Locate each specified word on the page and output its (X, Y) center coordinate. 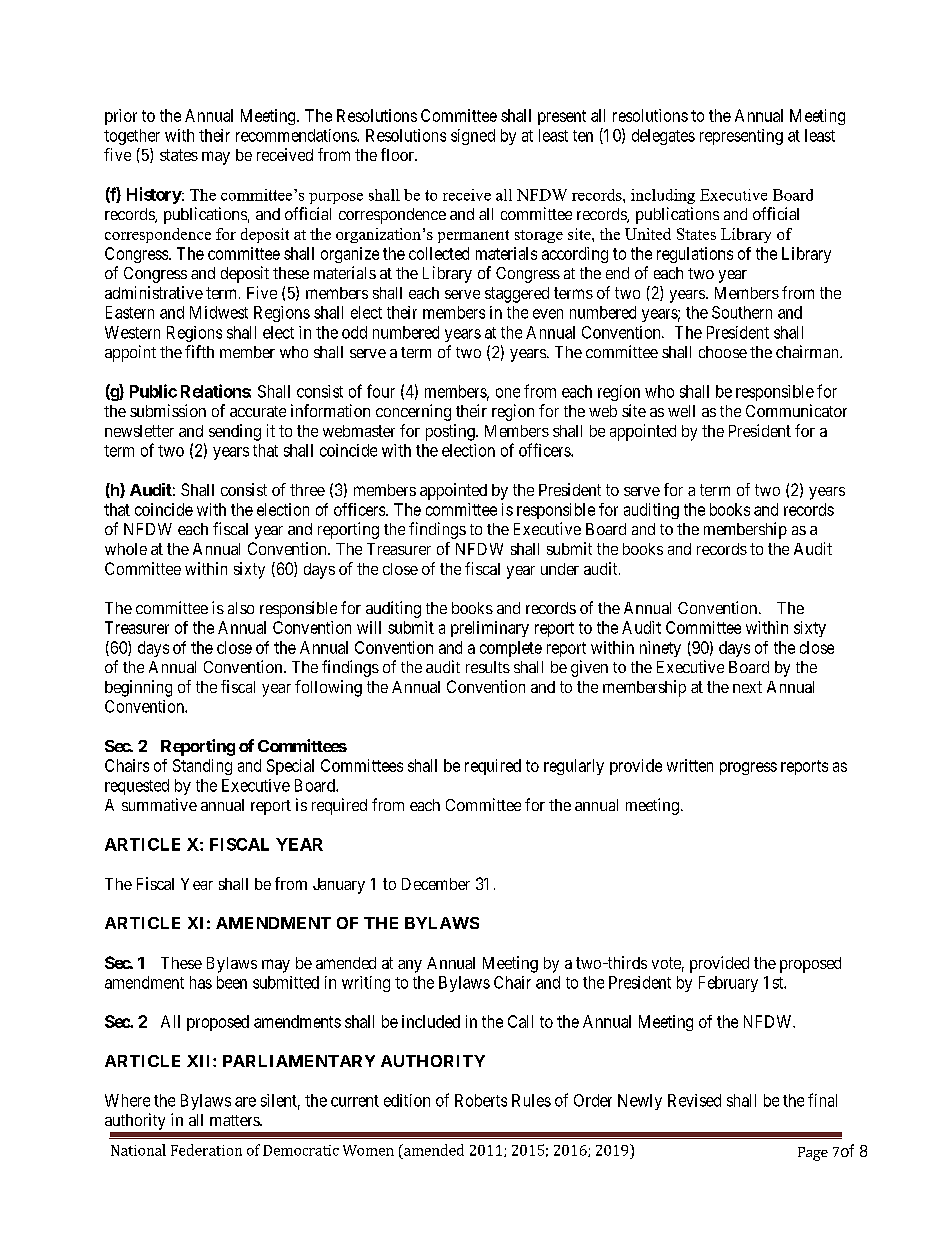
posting (451, 432)
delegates (663, 137)
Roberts (481, 1100)
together (132, 137)
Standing (202, 767)
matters (235, 1120)
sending (235, 432)
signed (473, 137)
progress (748, 768)
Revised (694, 1100)
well (681, 411)
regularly (574, 767)
